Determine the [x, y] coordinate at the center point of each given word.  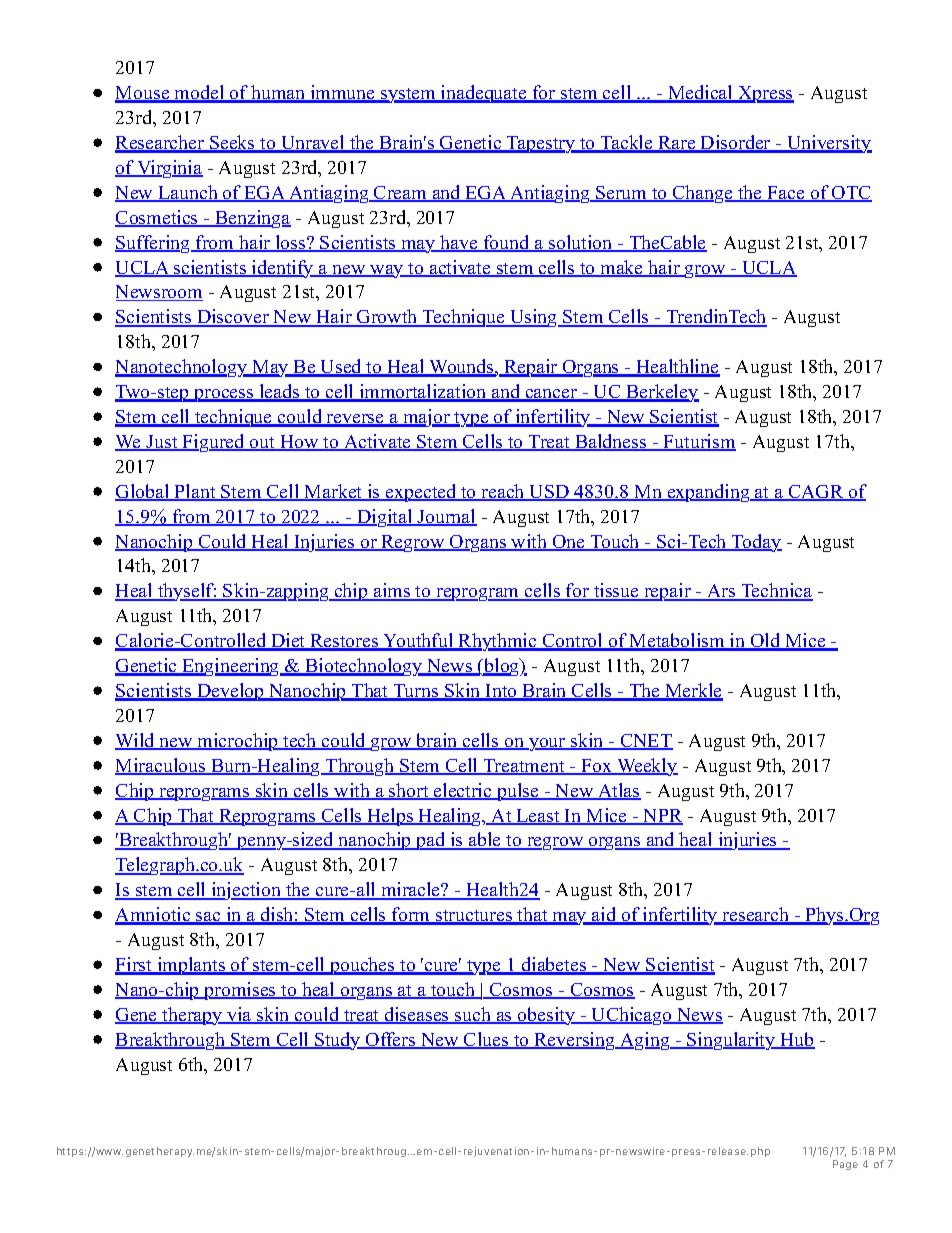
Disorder [736, 143]
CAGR [816, 493]
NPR [662, 817]
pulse [518, 792]
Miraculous [161, 766]
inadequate [484, 94]
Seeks [232, 143]
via [239, 1015]
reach [503, 492]
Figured [214, 443]
